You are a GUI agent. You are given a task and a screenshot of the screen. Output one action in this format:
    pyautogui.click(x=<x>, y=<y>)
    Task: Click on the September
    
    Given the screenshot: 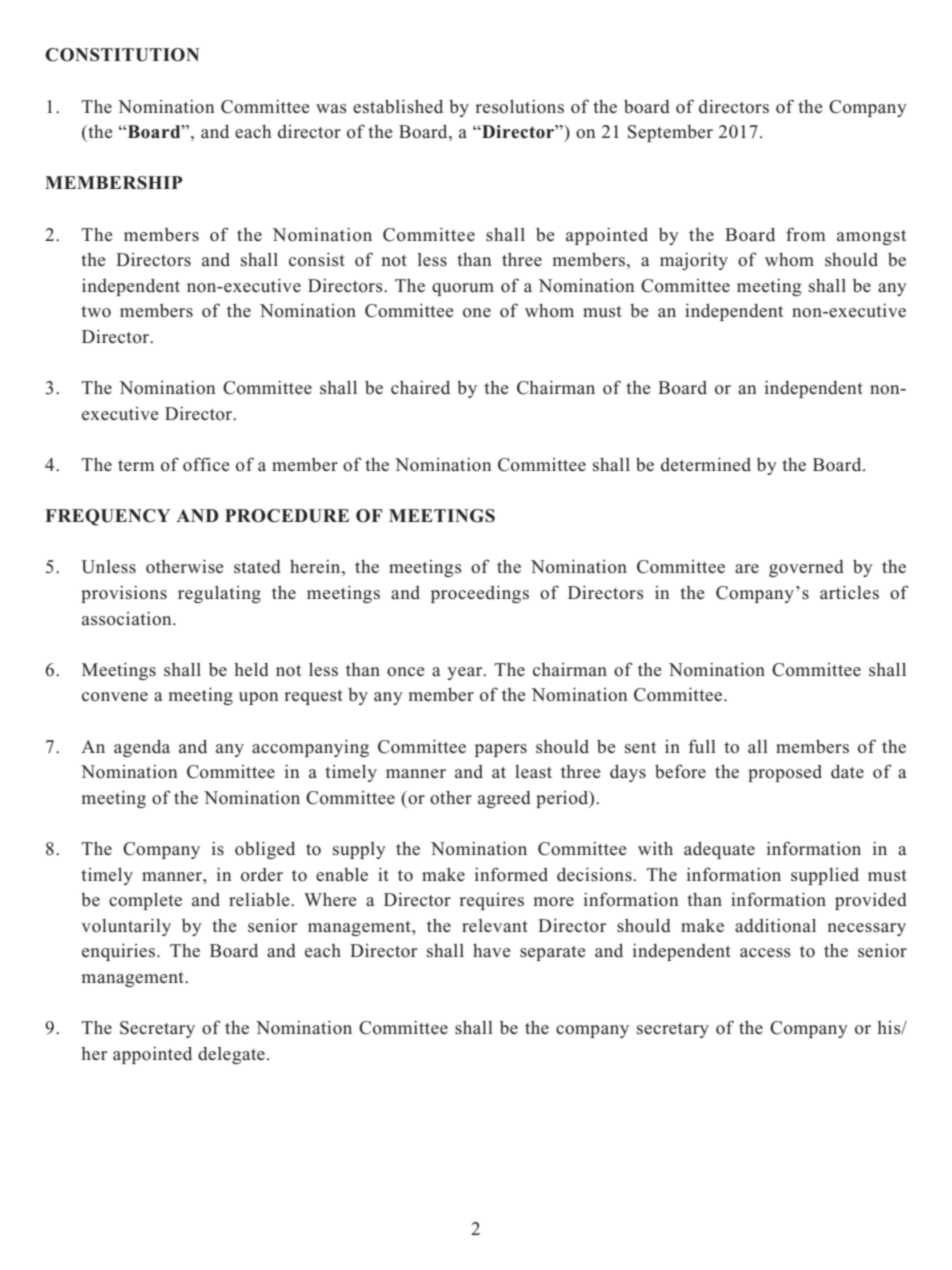 What is the action you would take?
    pyautogui.click(x=670, y=133)
